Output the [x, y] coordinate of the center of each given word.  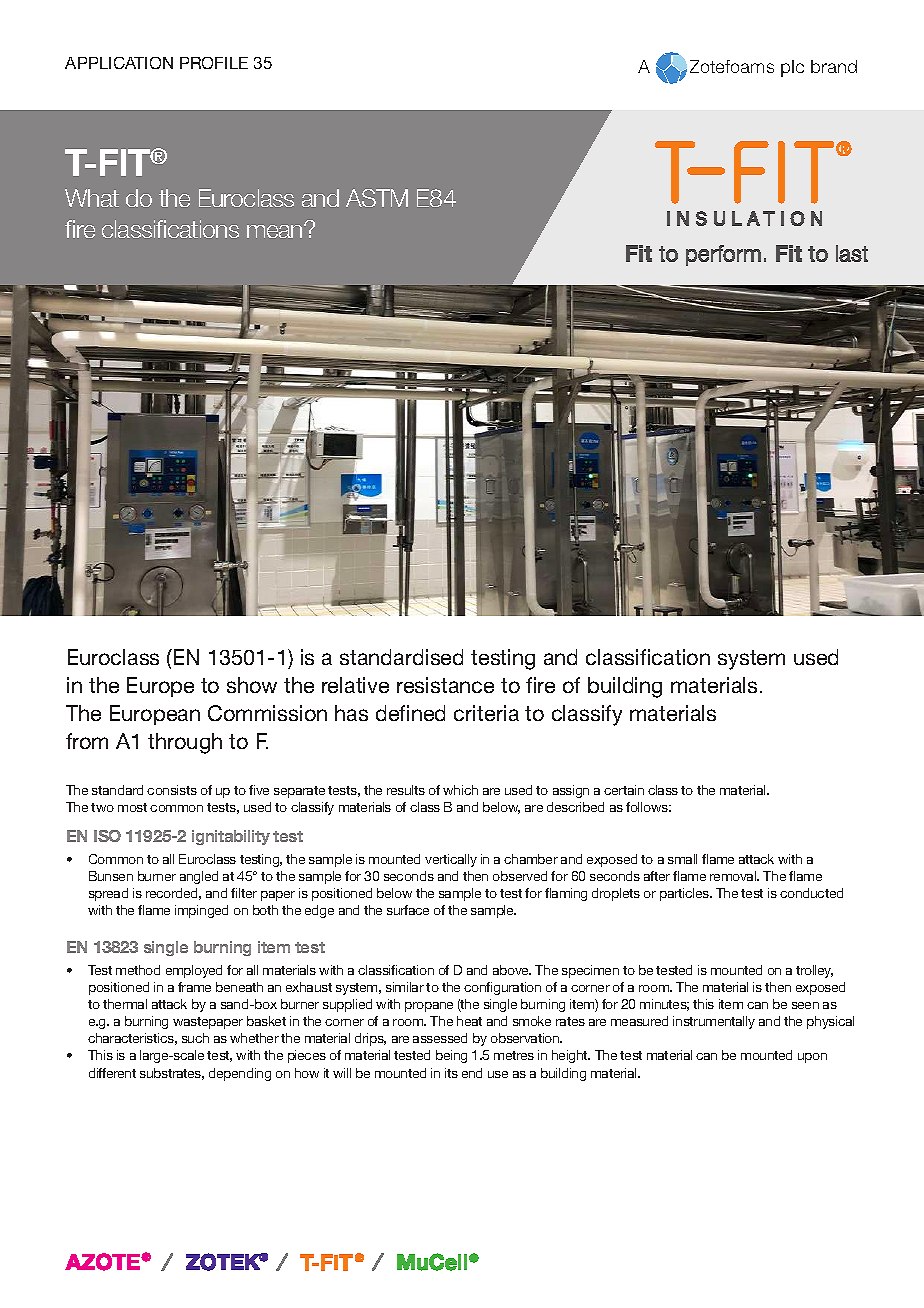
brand [834, 66]
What [92, 198]
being [451, 1056]
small [682, 859]
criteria [486, 713]
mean [276, 231]
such [195, 1038]
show [252, 685]
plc [792, 68]
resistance [445, 685]
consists [172, 790]
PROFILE [214, 63]
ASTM [377, 198]
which [460, 790]
